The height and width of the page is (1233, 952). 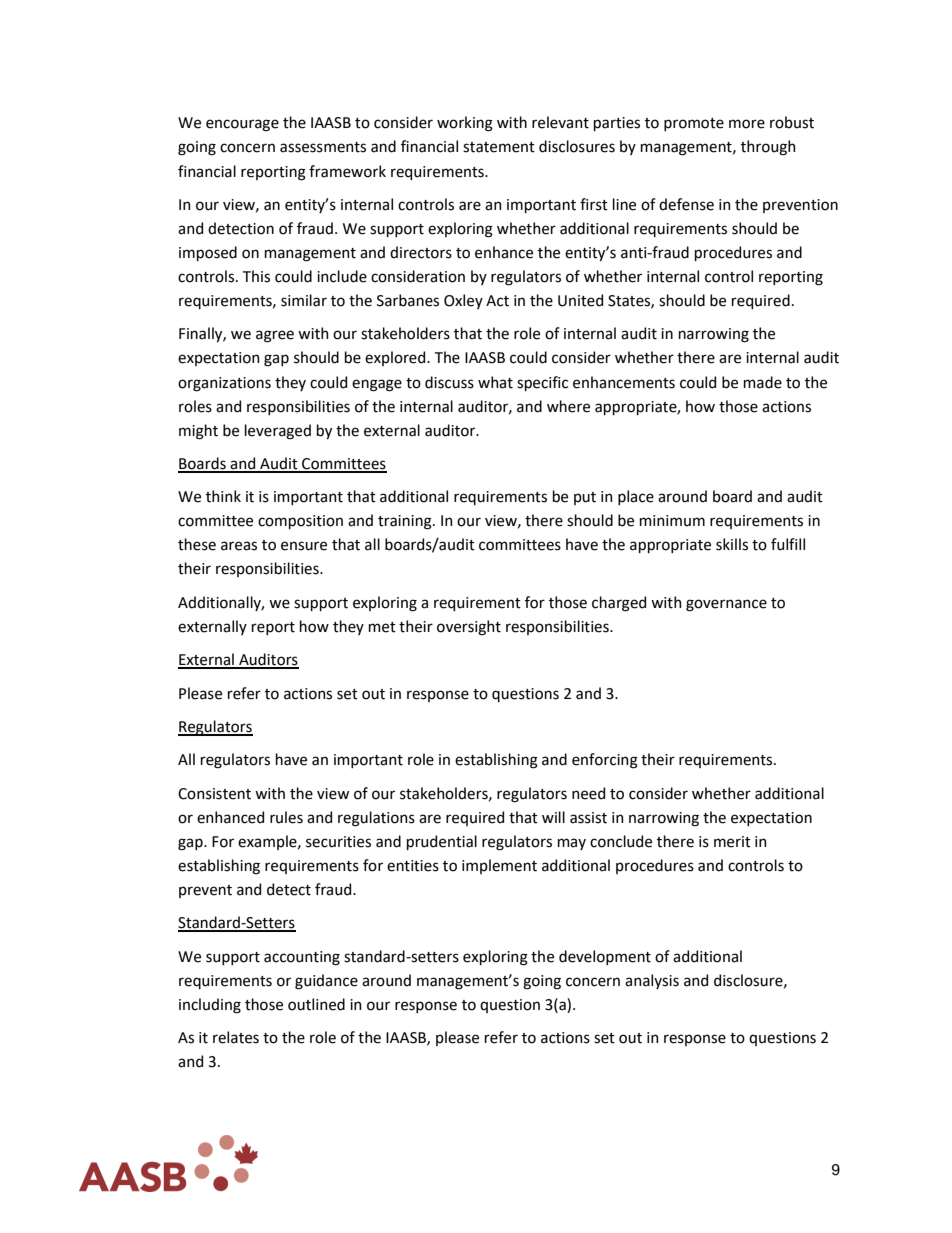 What do you see at coordinates (278, 432) in the page?
I see `leveraged` at bounding box center [278, 432].
